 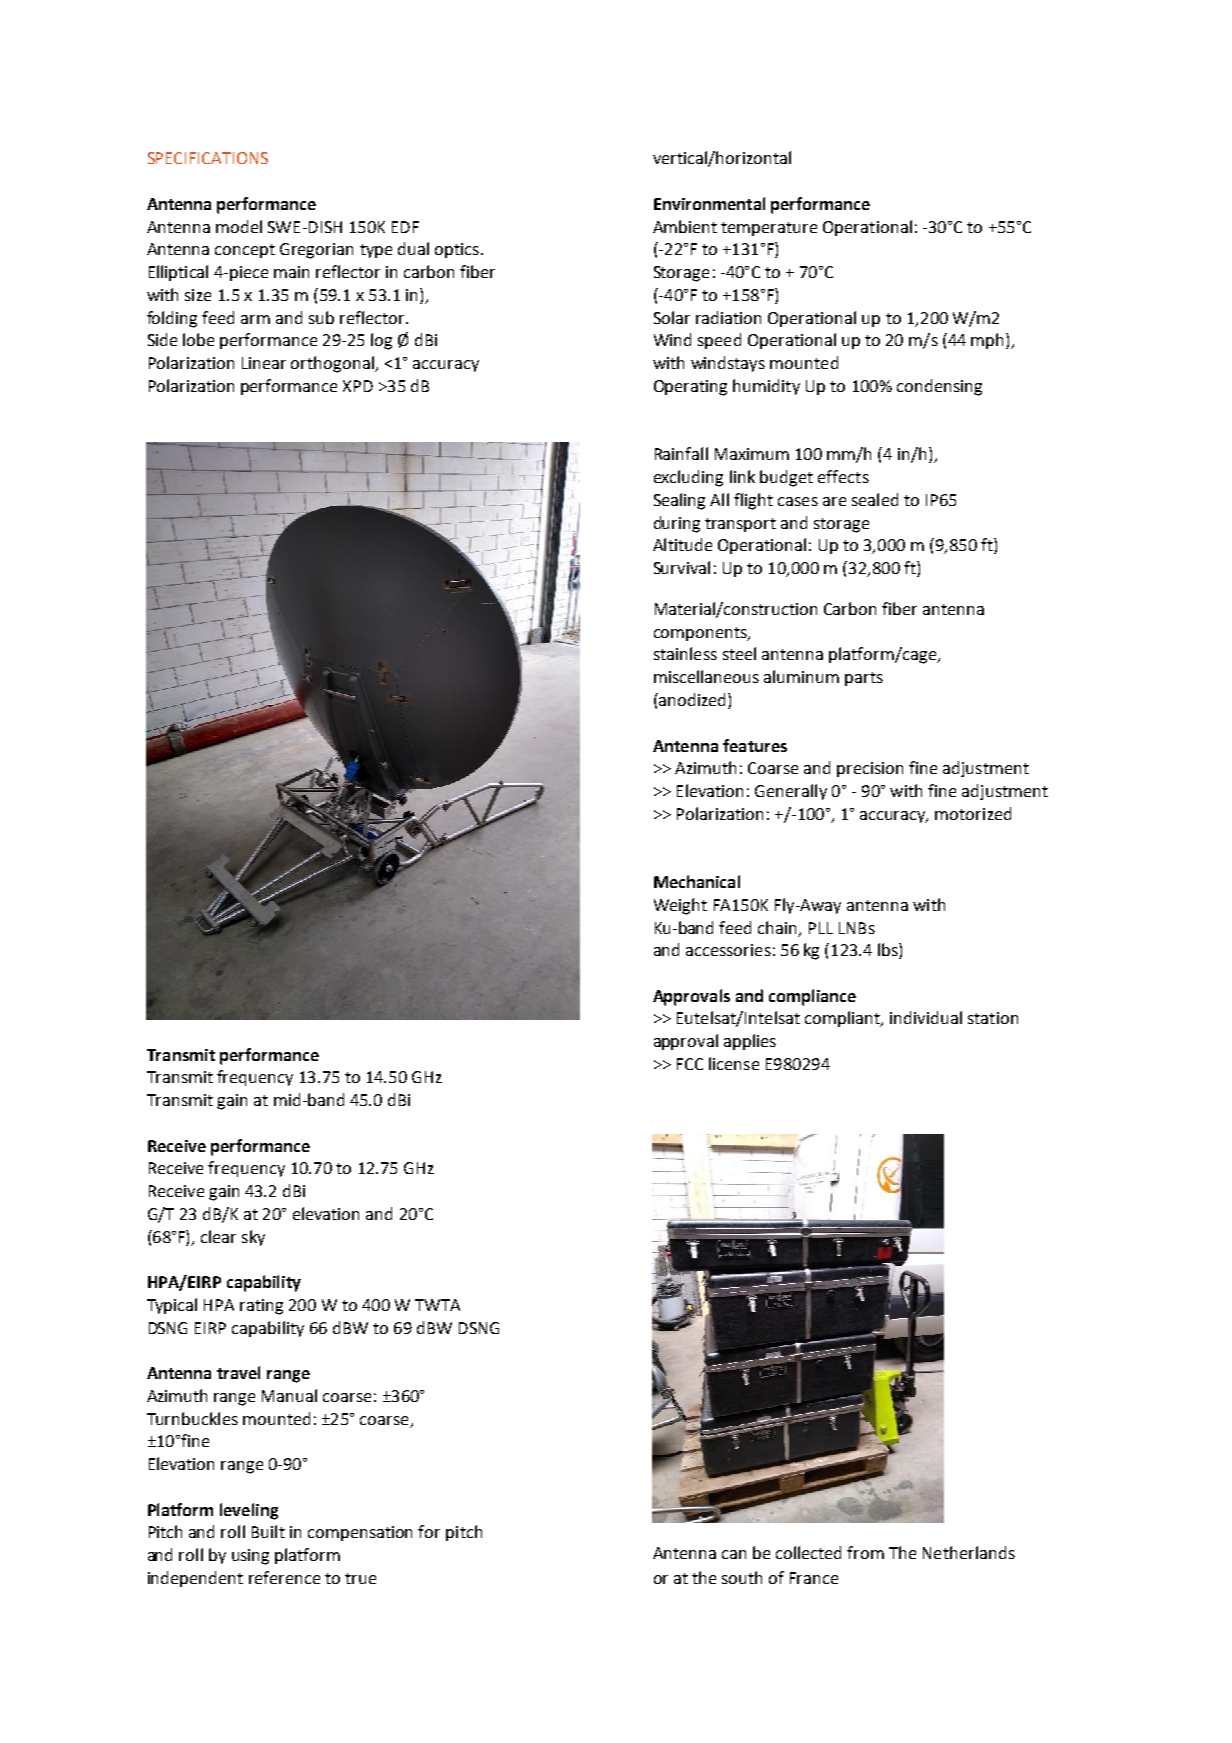 What do you see at coordinates (268, 1531) in the image?
I see `Built` at bounding box center [268, 1531].
